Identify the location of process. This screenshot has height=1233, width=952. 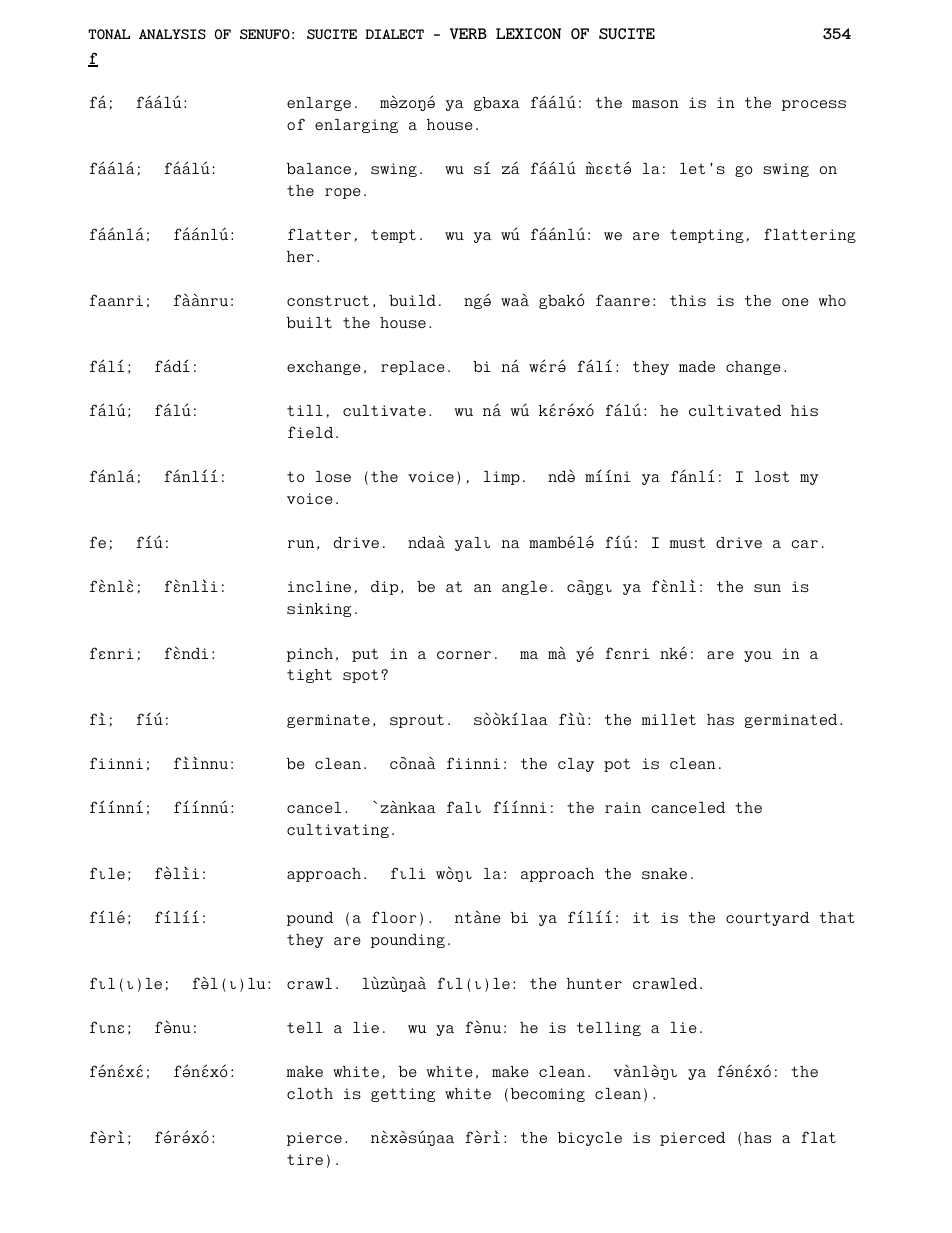
(814, 105).
